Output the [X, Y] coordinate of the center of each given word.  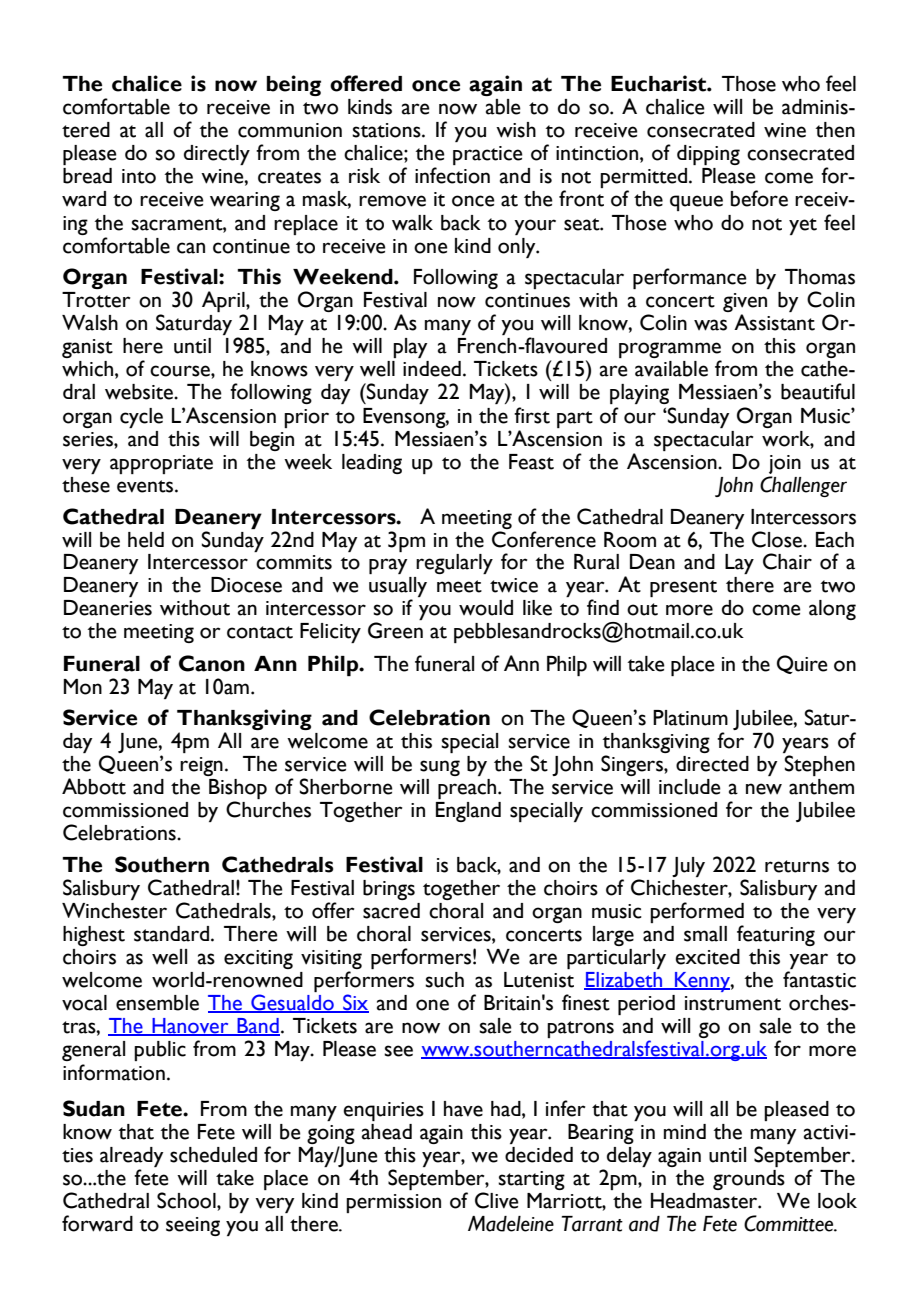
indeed [432, 369]
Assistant [774, 322]
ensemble [157, 1003]
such [444, 980]
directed [712, 764]
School [187, 1200]
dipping [708, 155]
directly [217, 155]
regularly [454, 564]
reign [201, 766]
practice [487, 155]
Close [778, 539]
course [181, 371]
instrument [733, 1003]
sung [440, 768]
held [146, 540]
